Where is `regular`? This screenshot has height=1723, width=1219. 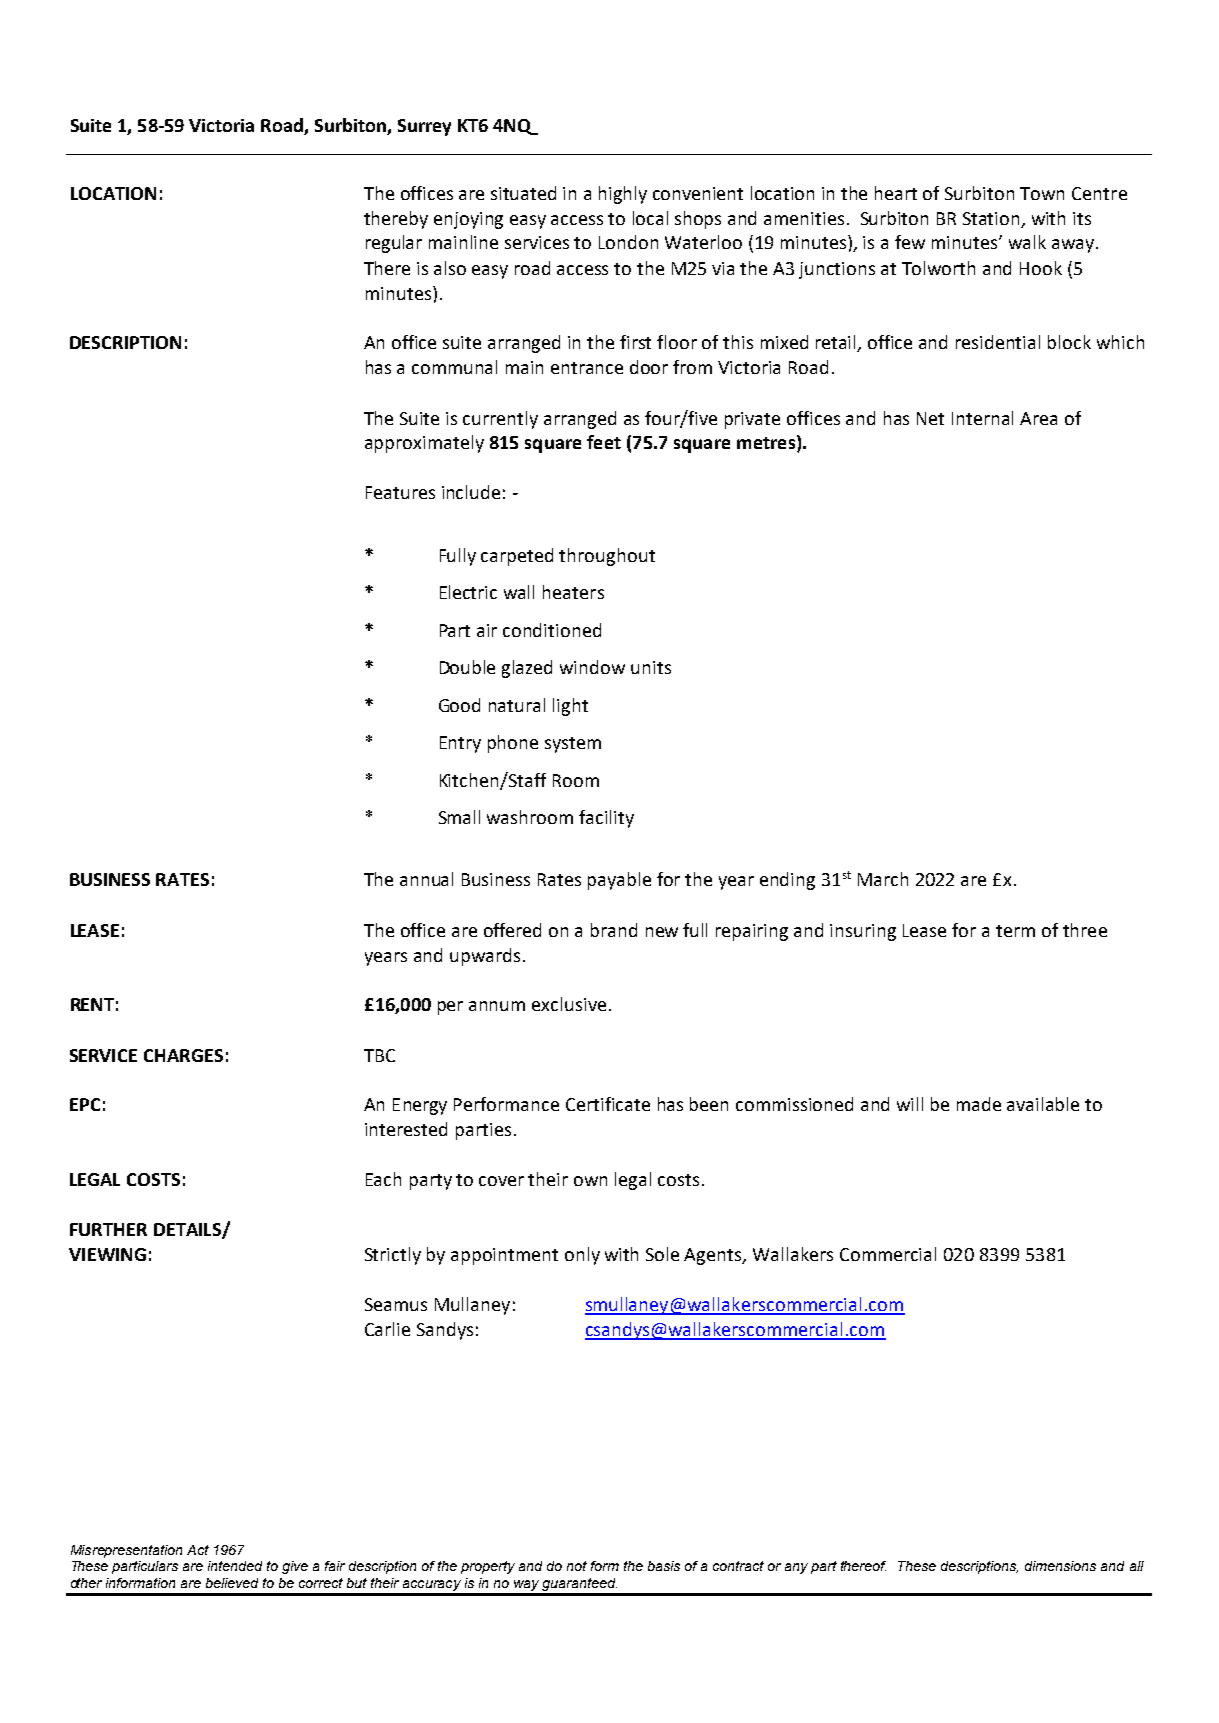
regular is located at coordinates (394, 244).
